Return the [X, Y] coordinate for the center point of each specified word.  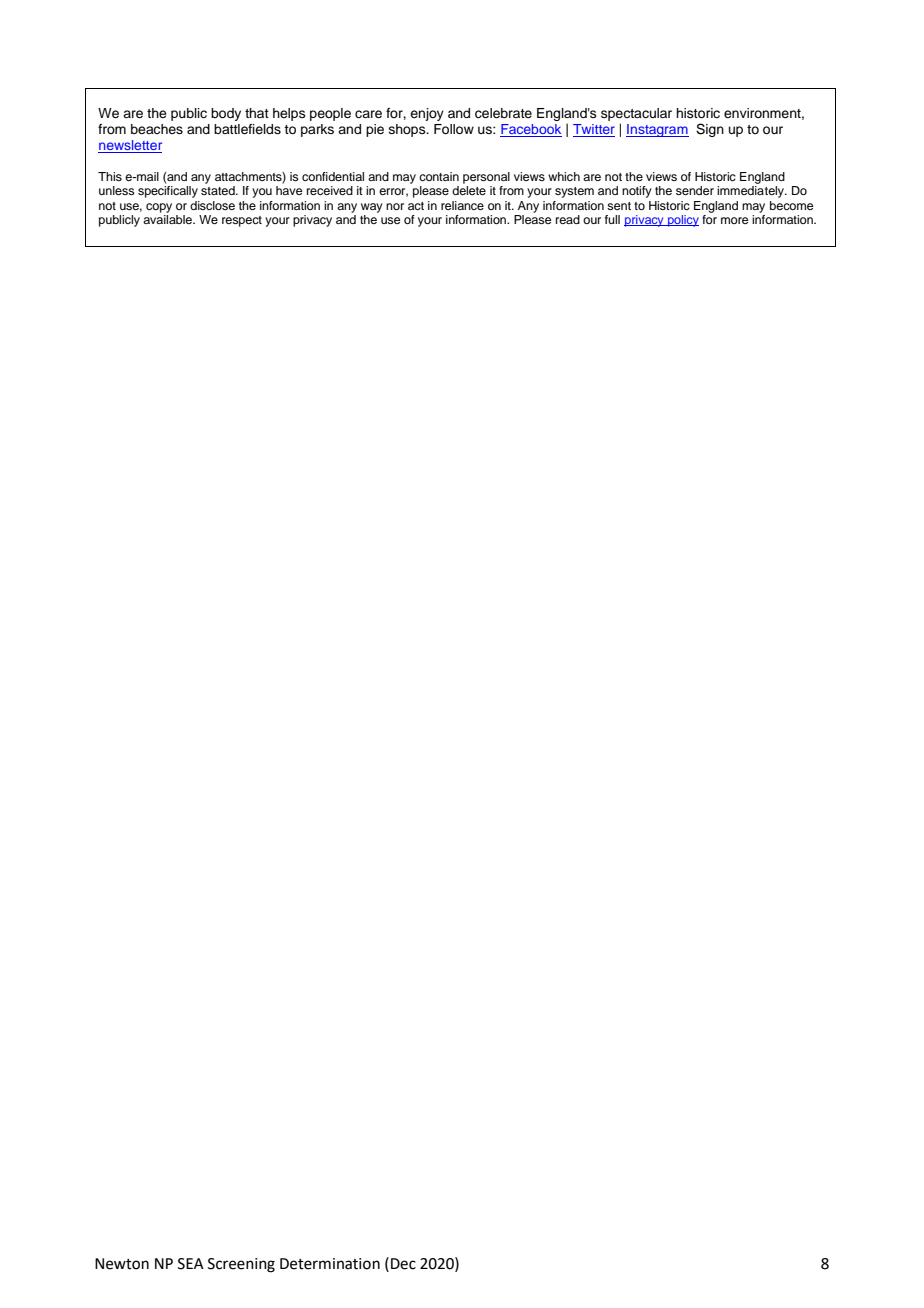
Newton [122, 1264]
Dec [403, 1264]
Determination [330, 1264]
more [734, 220]
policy [682, 221]
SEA [191, 1264]
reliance [462, 205]
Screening [241, 1265]
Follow [454, 129]
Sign [710, 130]
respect [242, 221]
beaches [157, 129]
